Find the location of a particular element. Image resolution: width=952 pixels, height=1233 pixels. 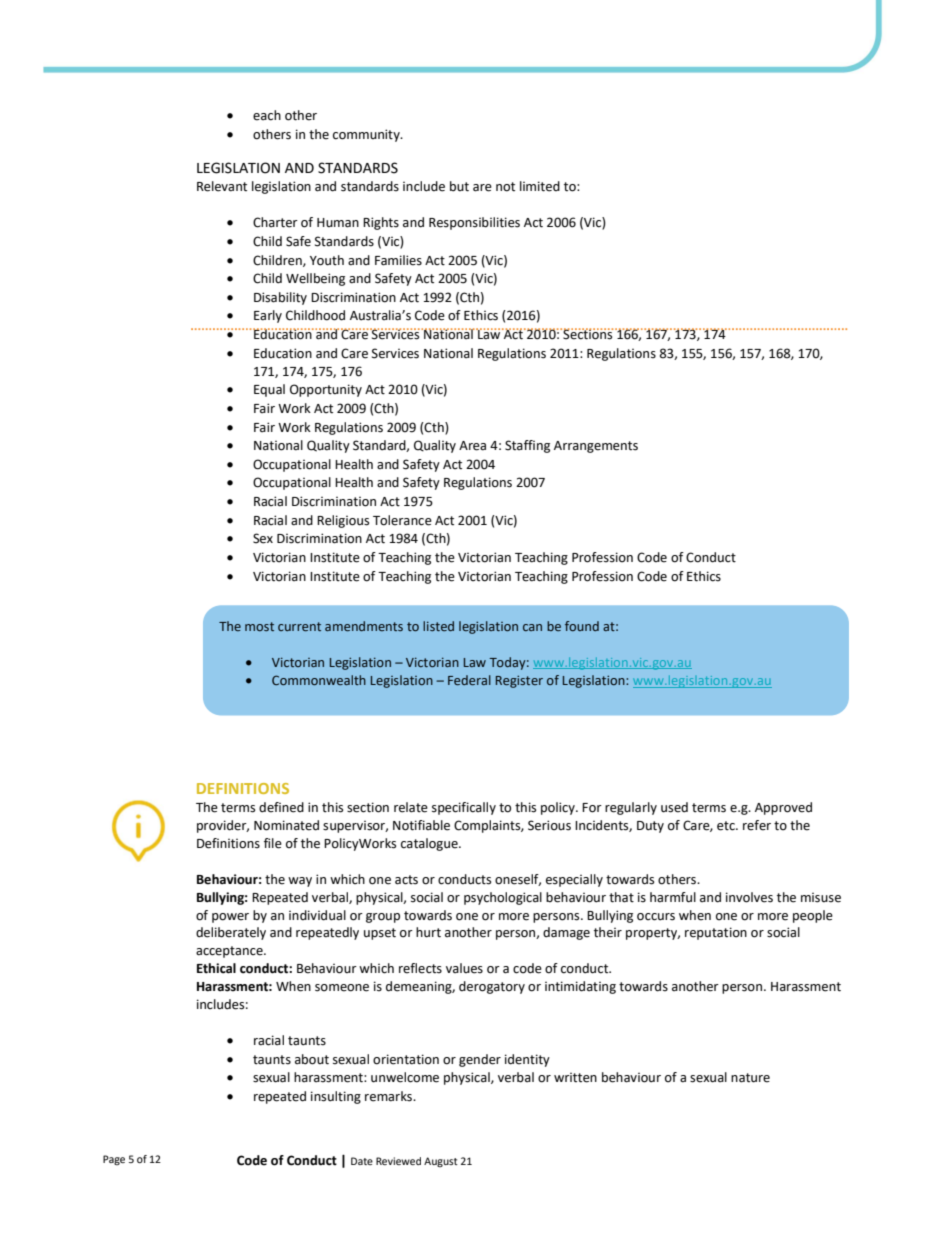

nature is located at coordinates (750, 1078).
